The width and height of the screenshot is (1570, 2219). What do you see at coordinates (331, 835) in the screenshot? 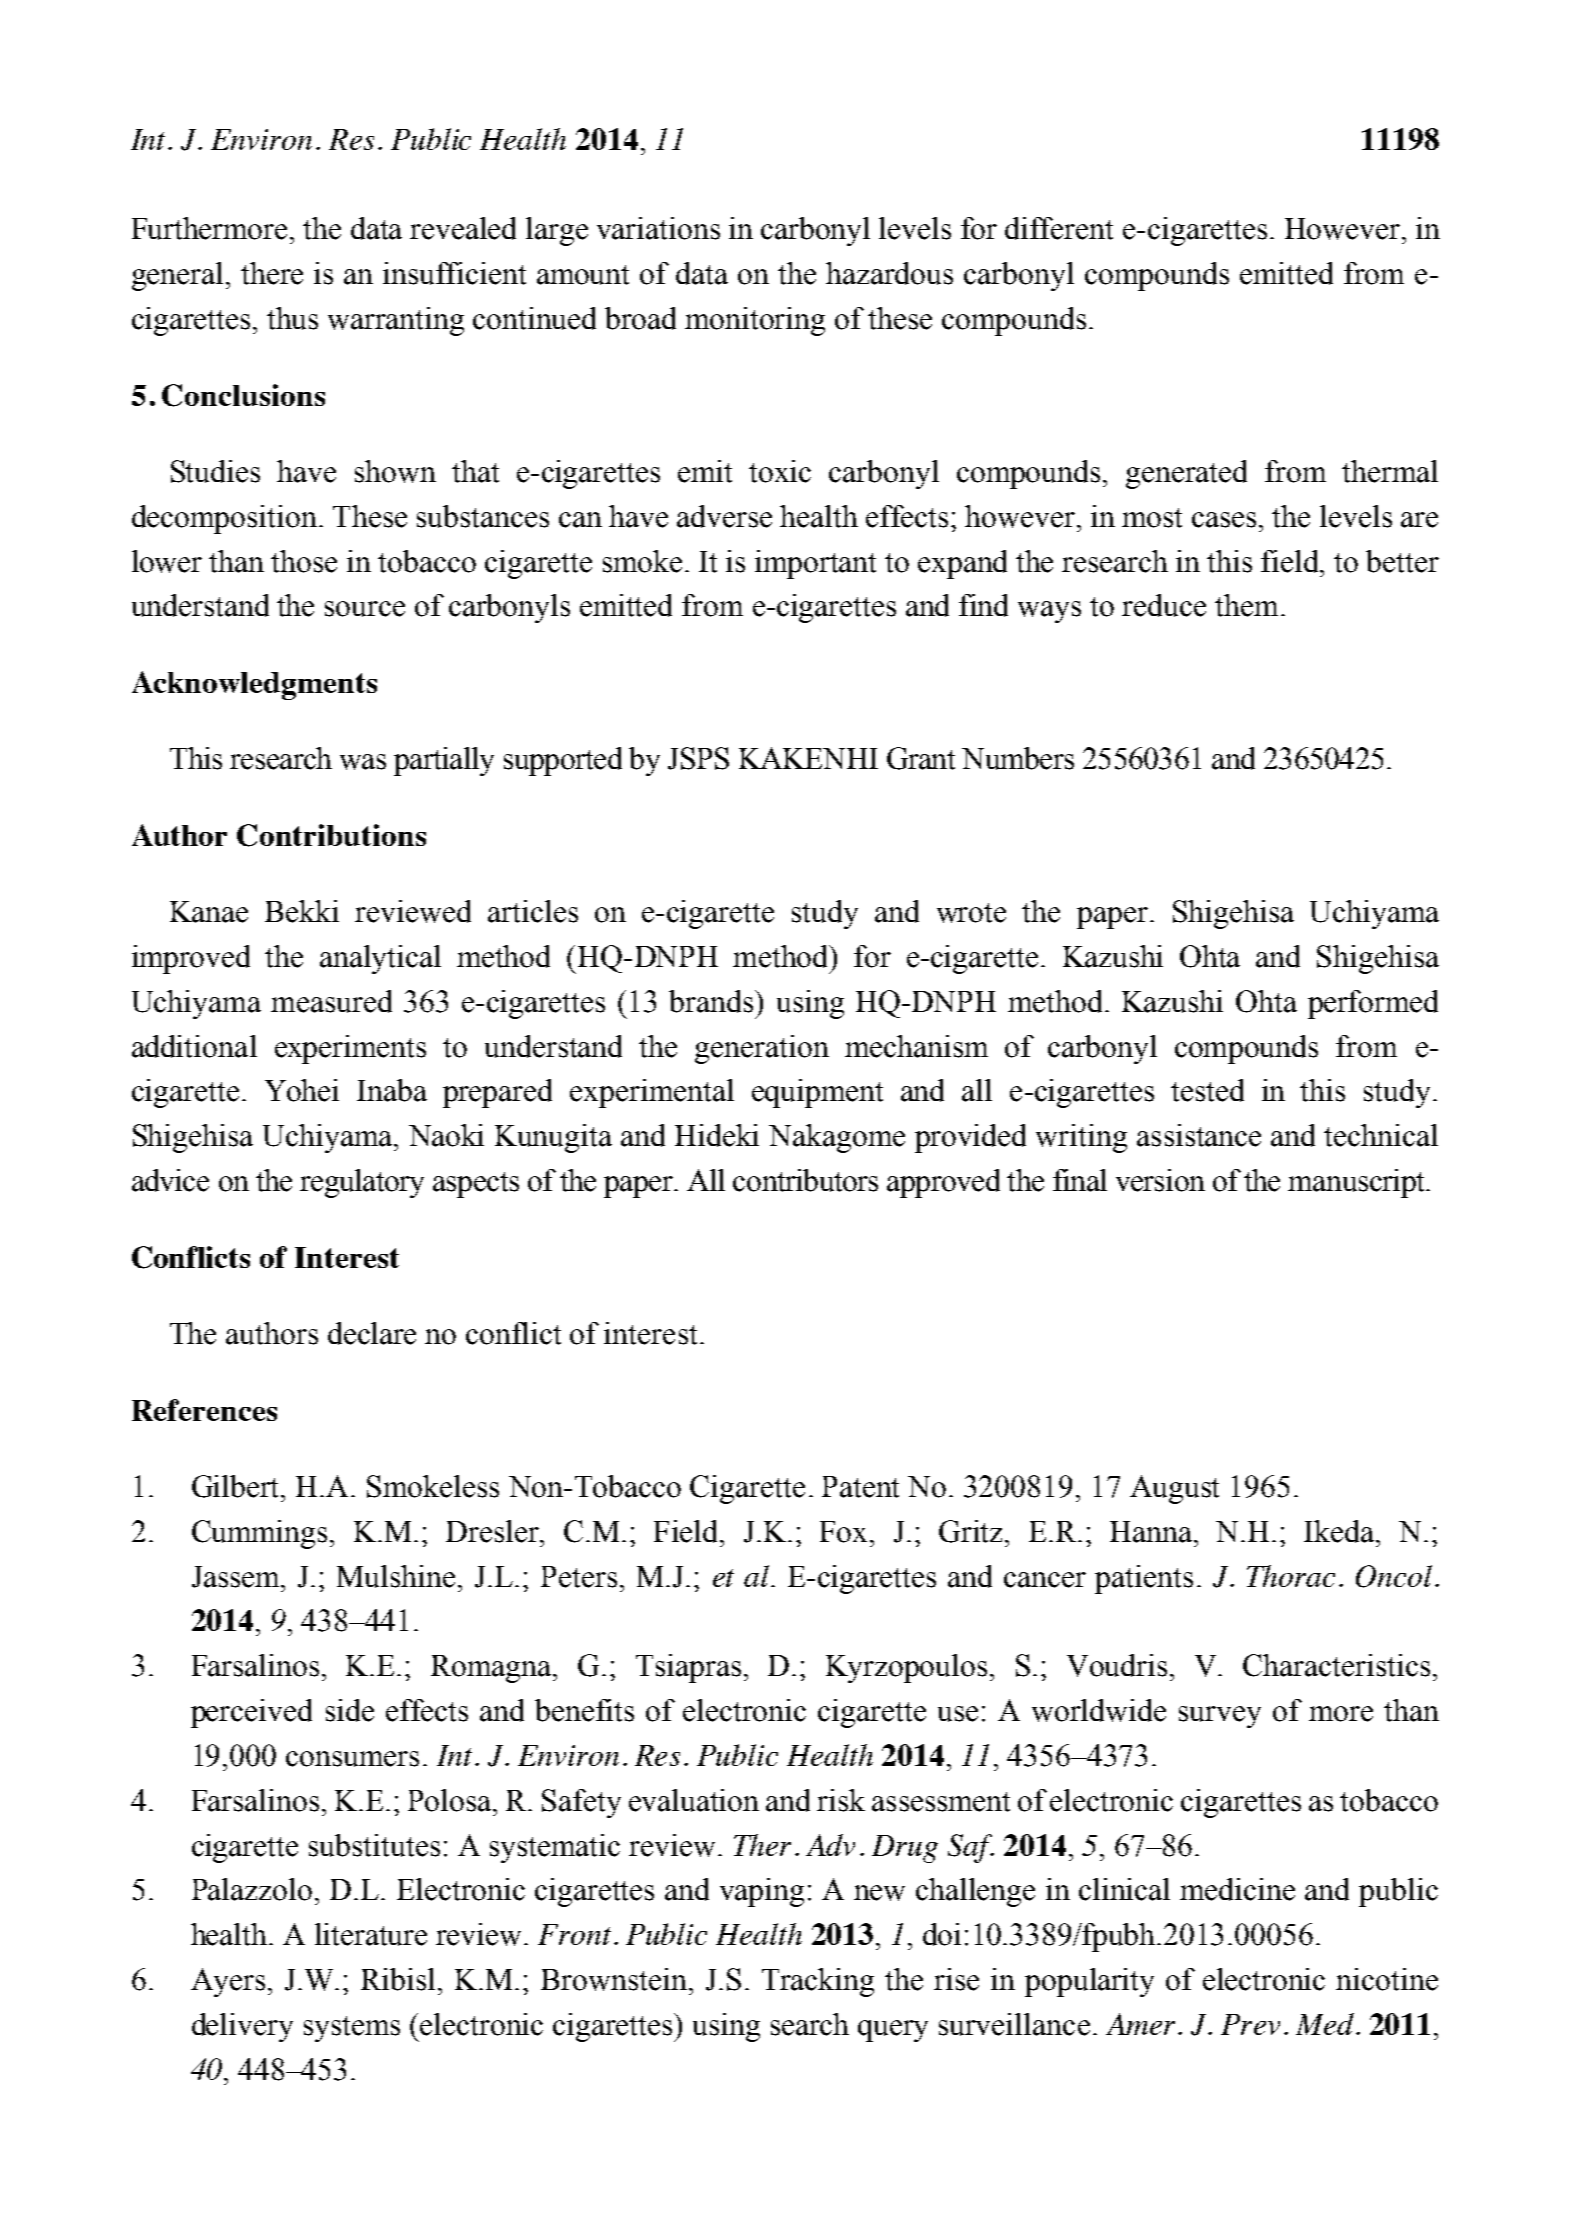
I see `Contributions` at bounding box center [331, 835].
